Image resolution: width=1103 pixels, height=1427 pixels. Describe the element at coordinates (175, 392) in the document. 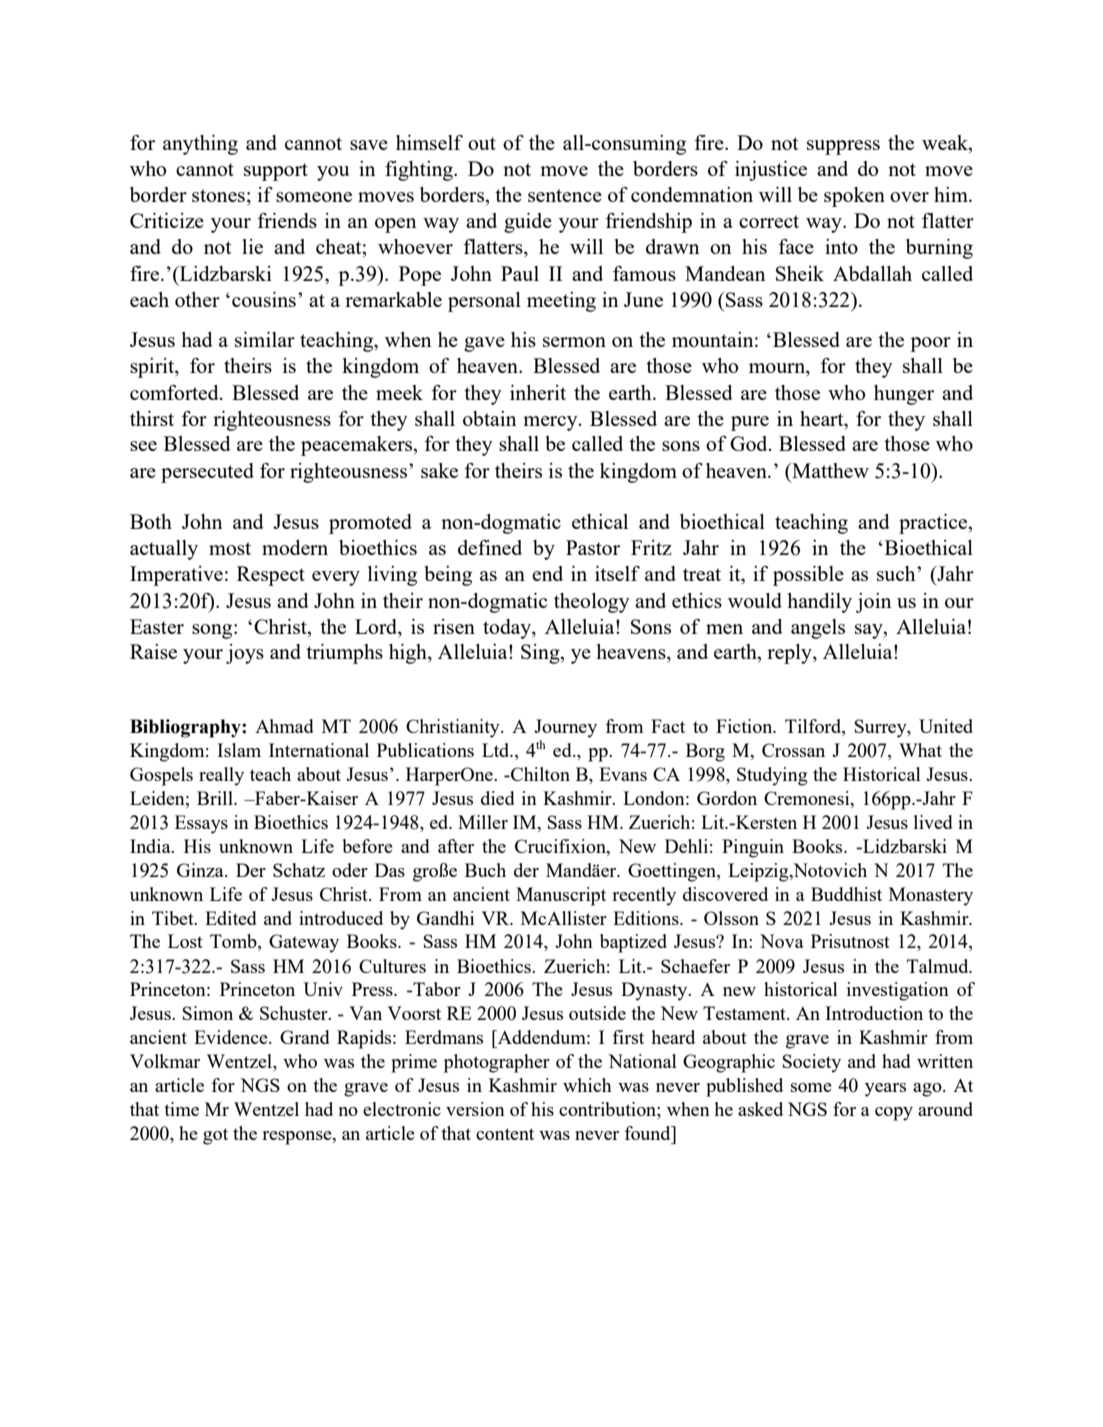

I see `comforted` at that location.
